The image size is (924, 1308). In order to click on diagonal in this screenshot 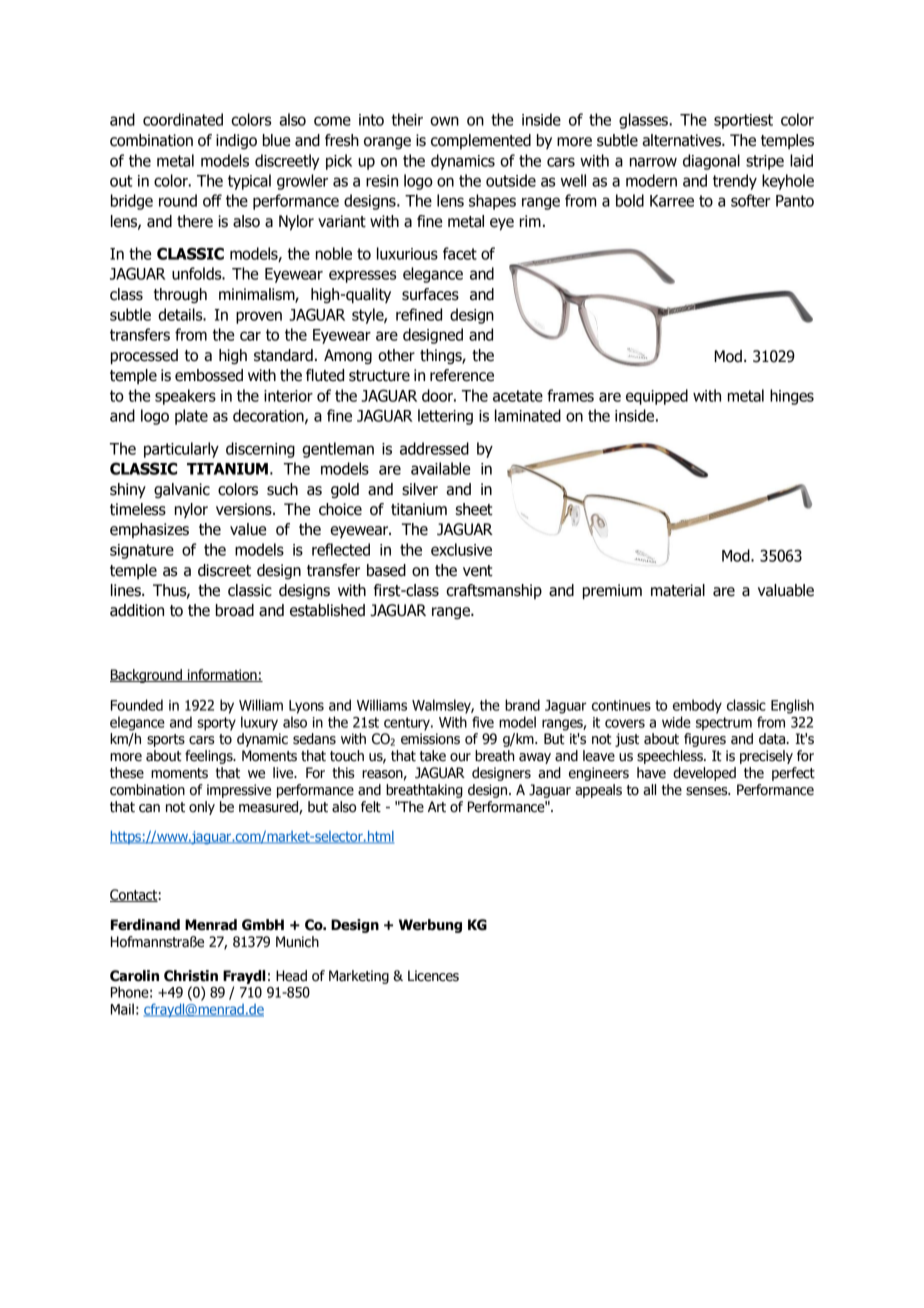, I will do `click(711, 162)`.
